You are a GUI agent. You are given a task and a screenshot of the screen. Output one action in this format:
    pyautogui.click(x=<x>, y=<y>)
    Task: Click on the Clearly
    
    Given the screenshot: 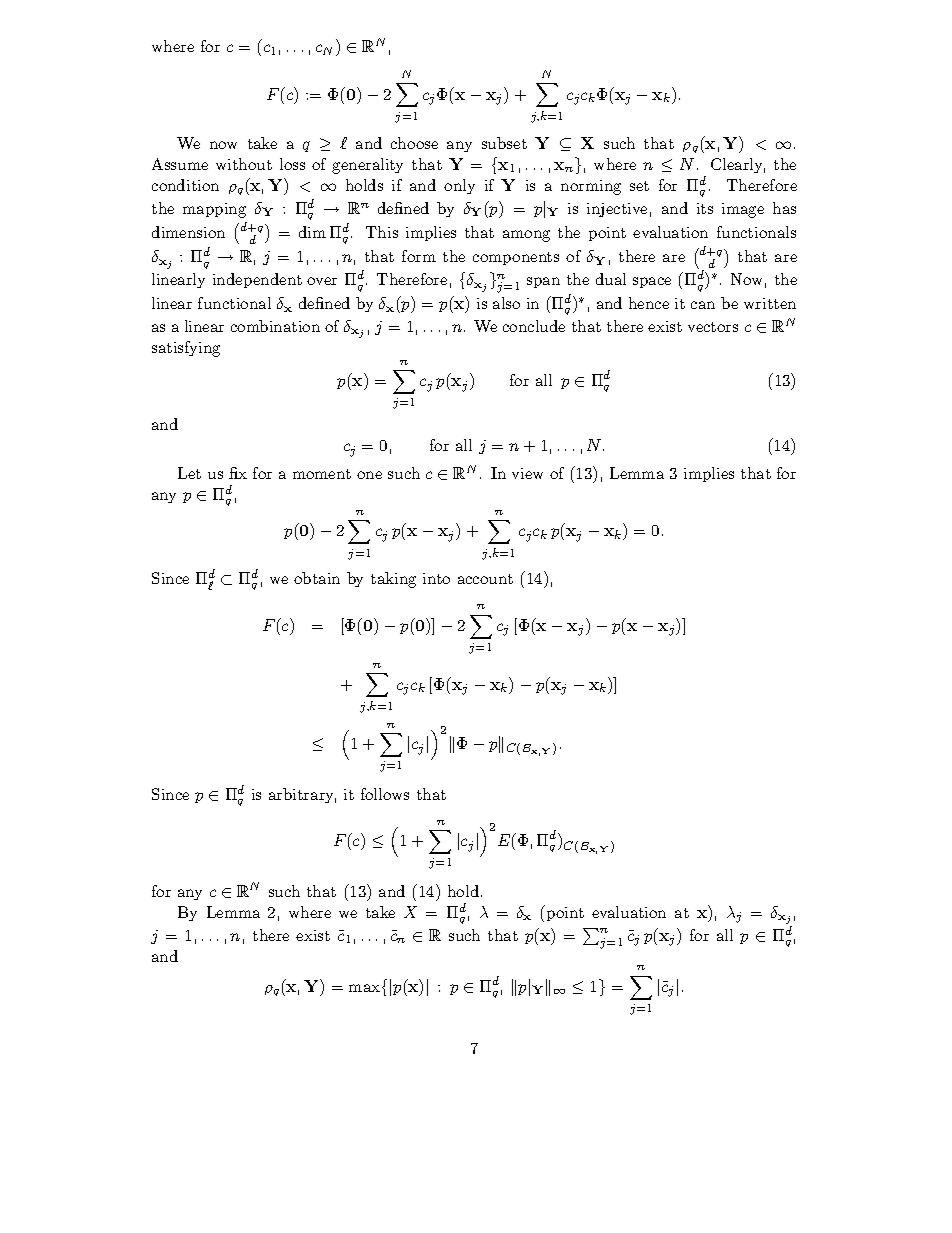 What is the action you would take?
    pyautogui.click(x=738, y=165)
